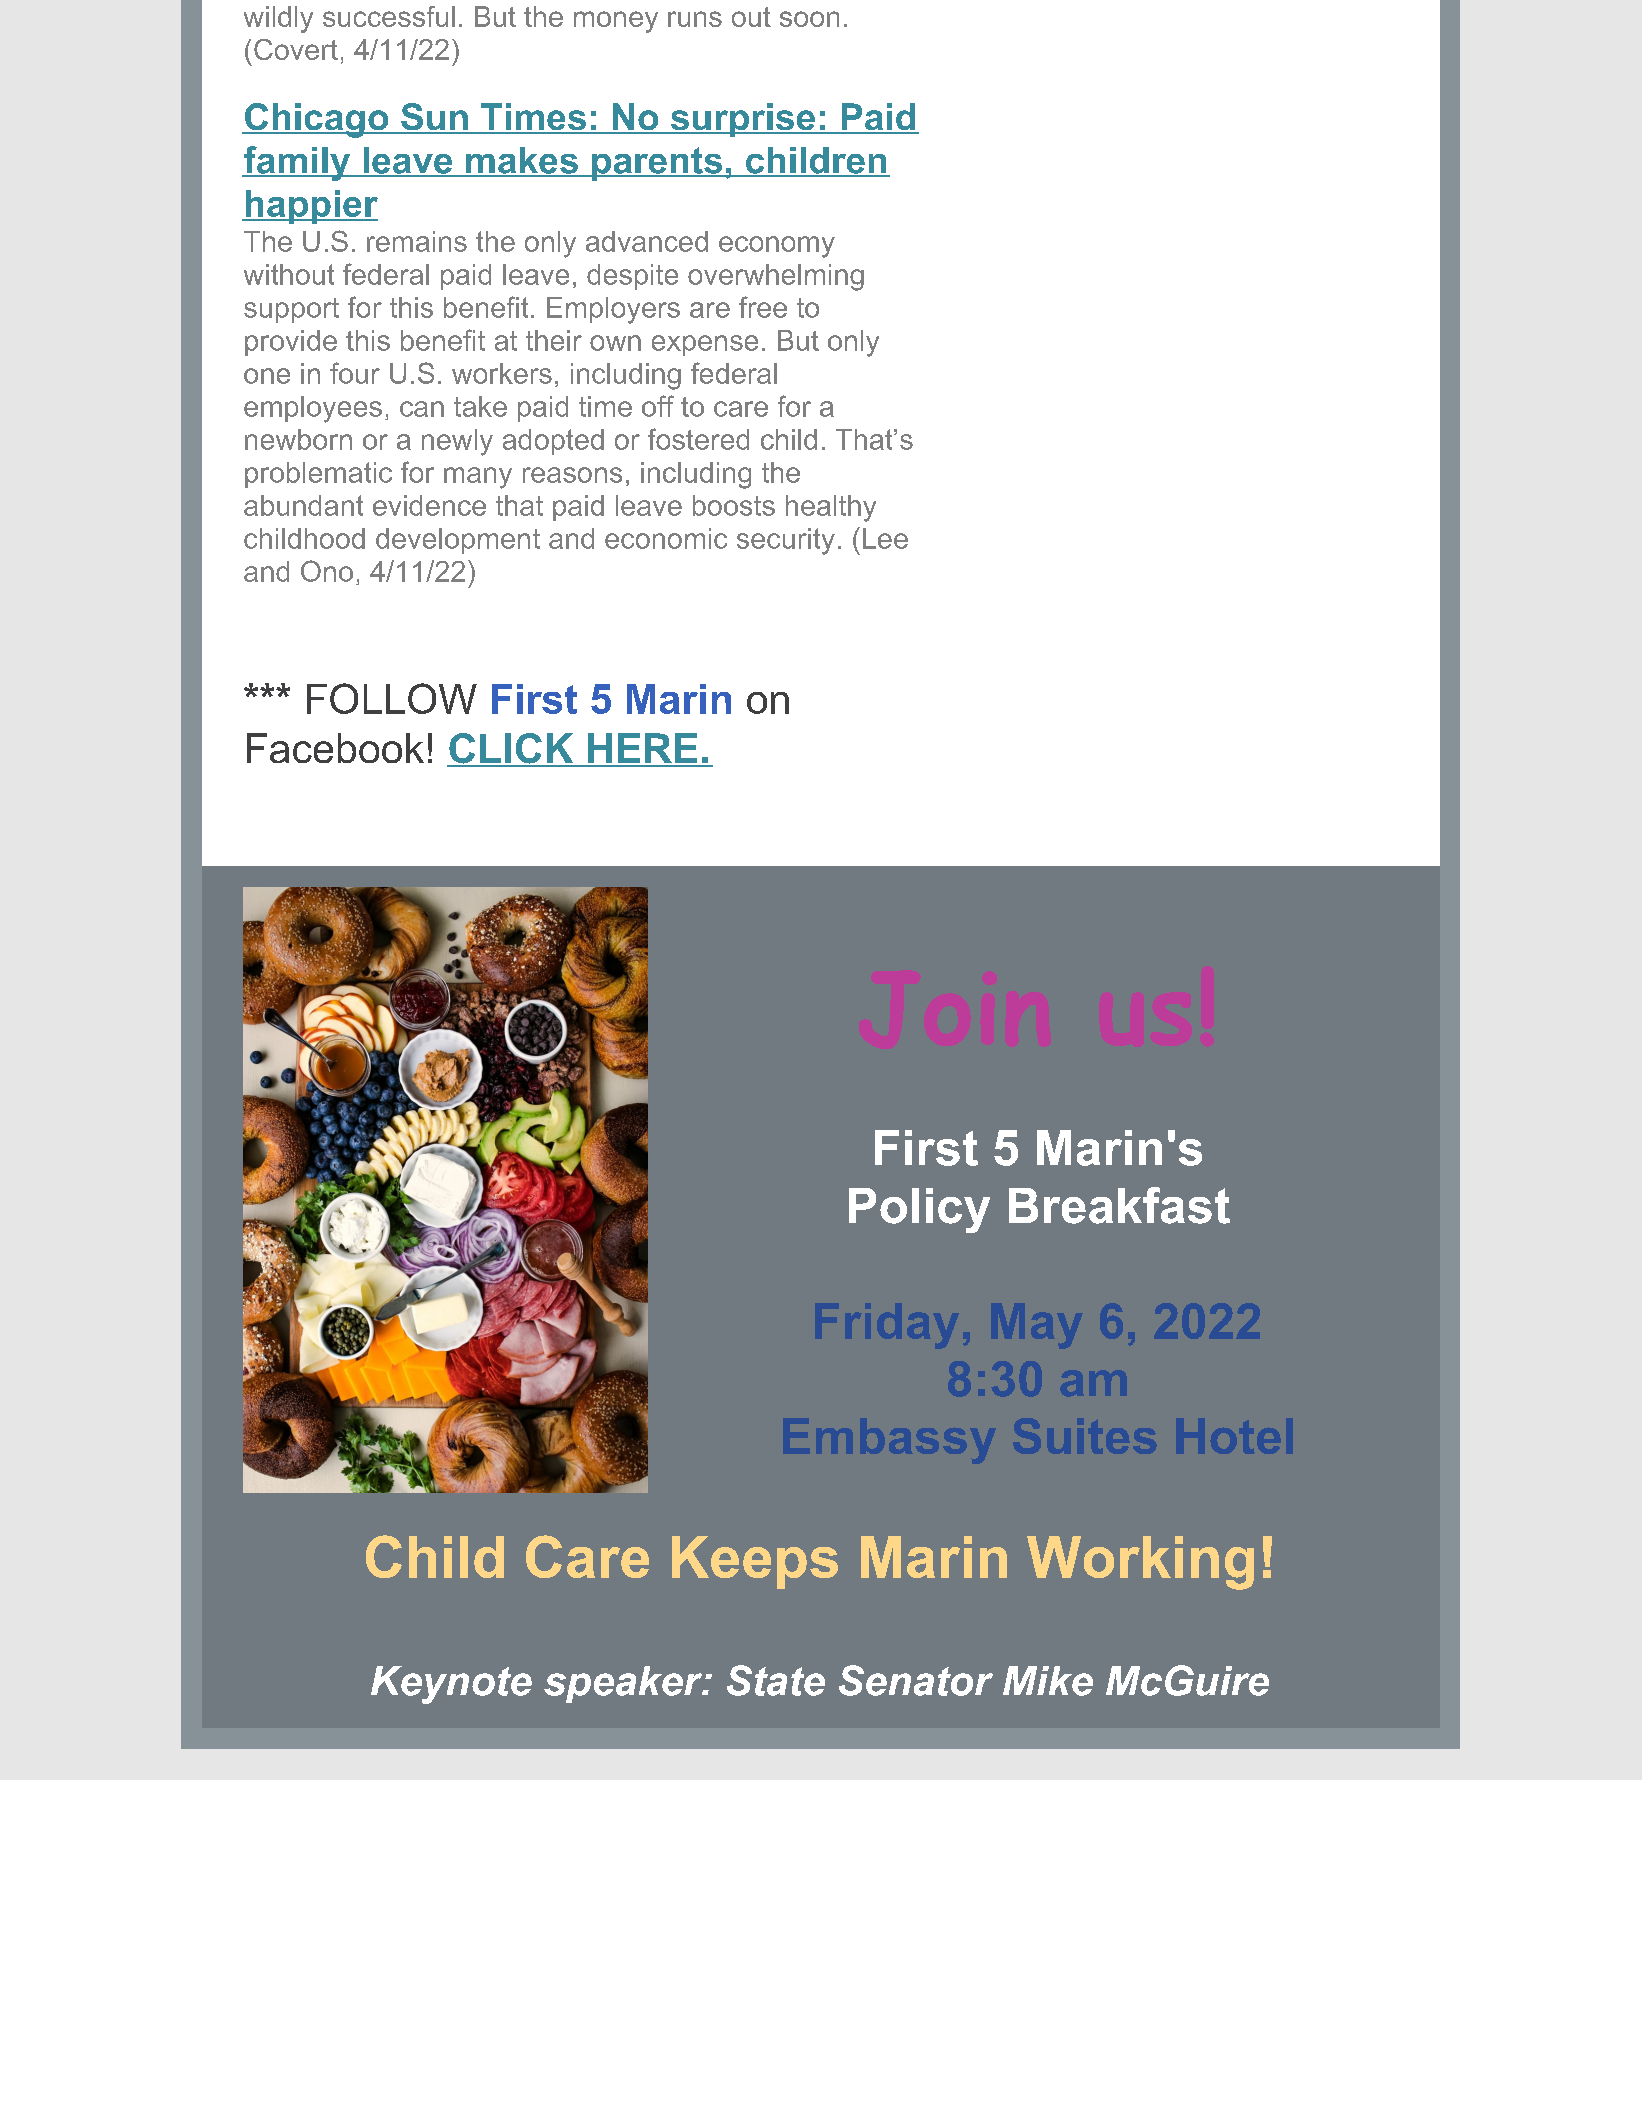  Describe the element at coordinates (705, 345) in the screenshot. I see `expense` at that location.
